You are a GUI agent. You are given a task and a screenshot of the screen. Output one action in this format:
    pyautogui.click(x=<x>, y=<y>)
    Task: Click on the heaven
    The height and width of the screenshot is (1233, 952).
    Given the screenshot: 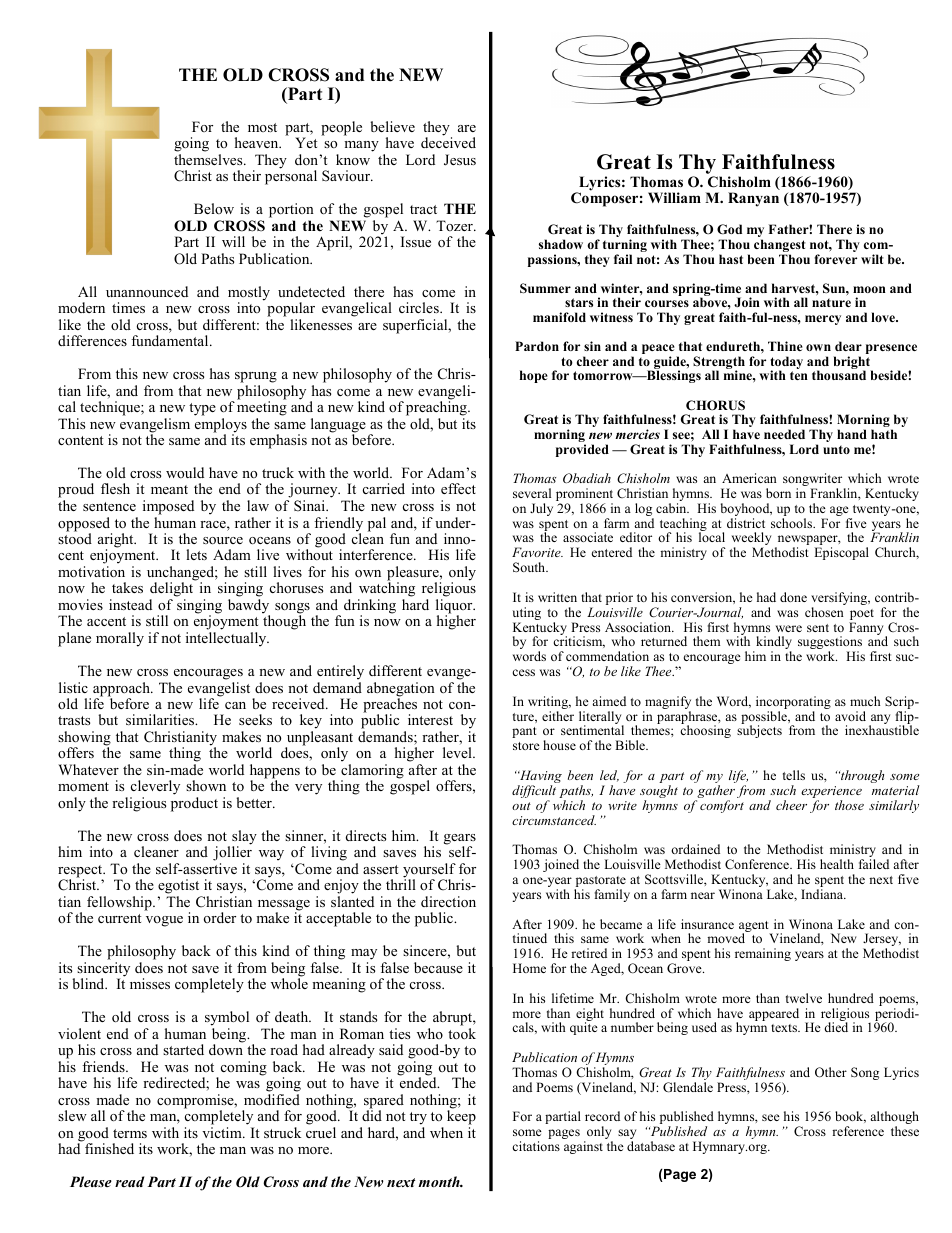 What is the action you would take?
    pyautogui.click(x=258, y=142)
